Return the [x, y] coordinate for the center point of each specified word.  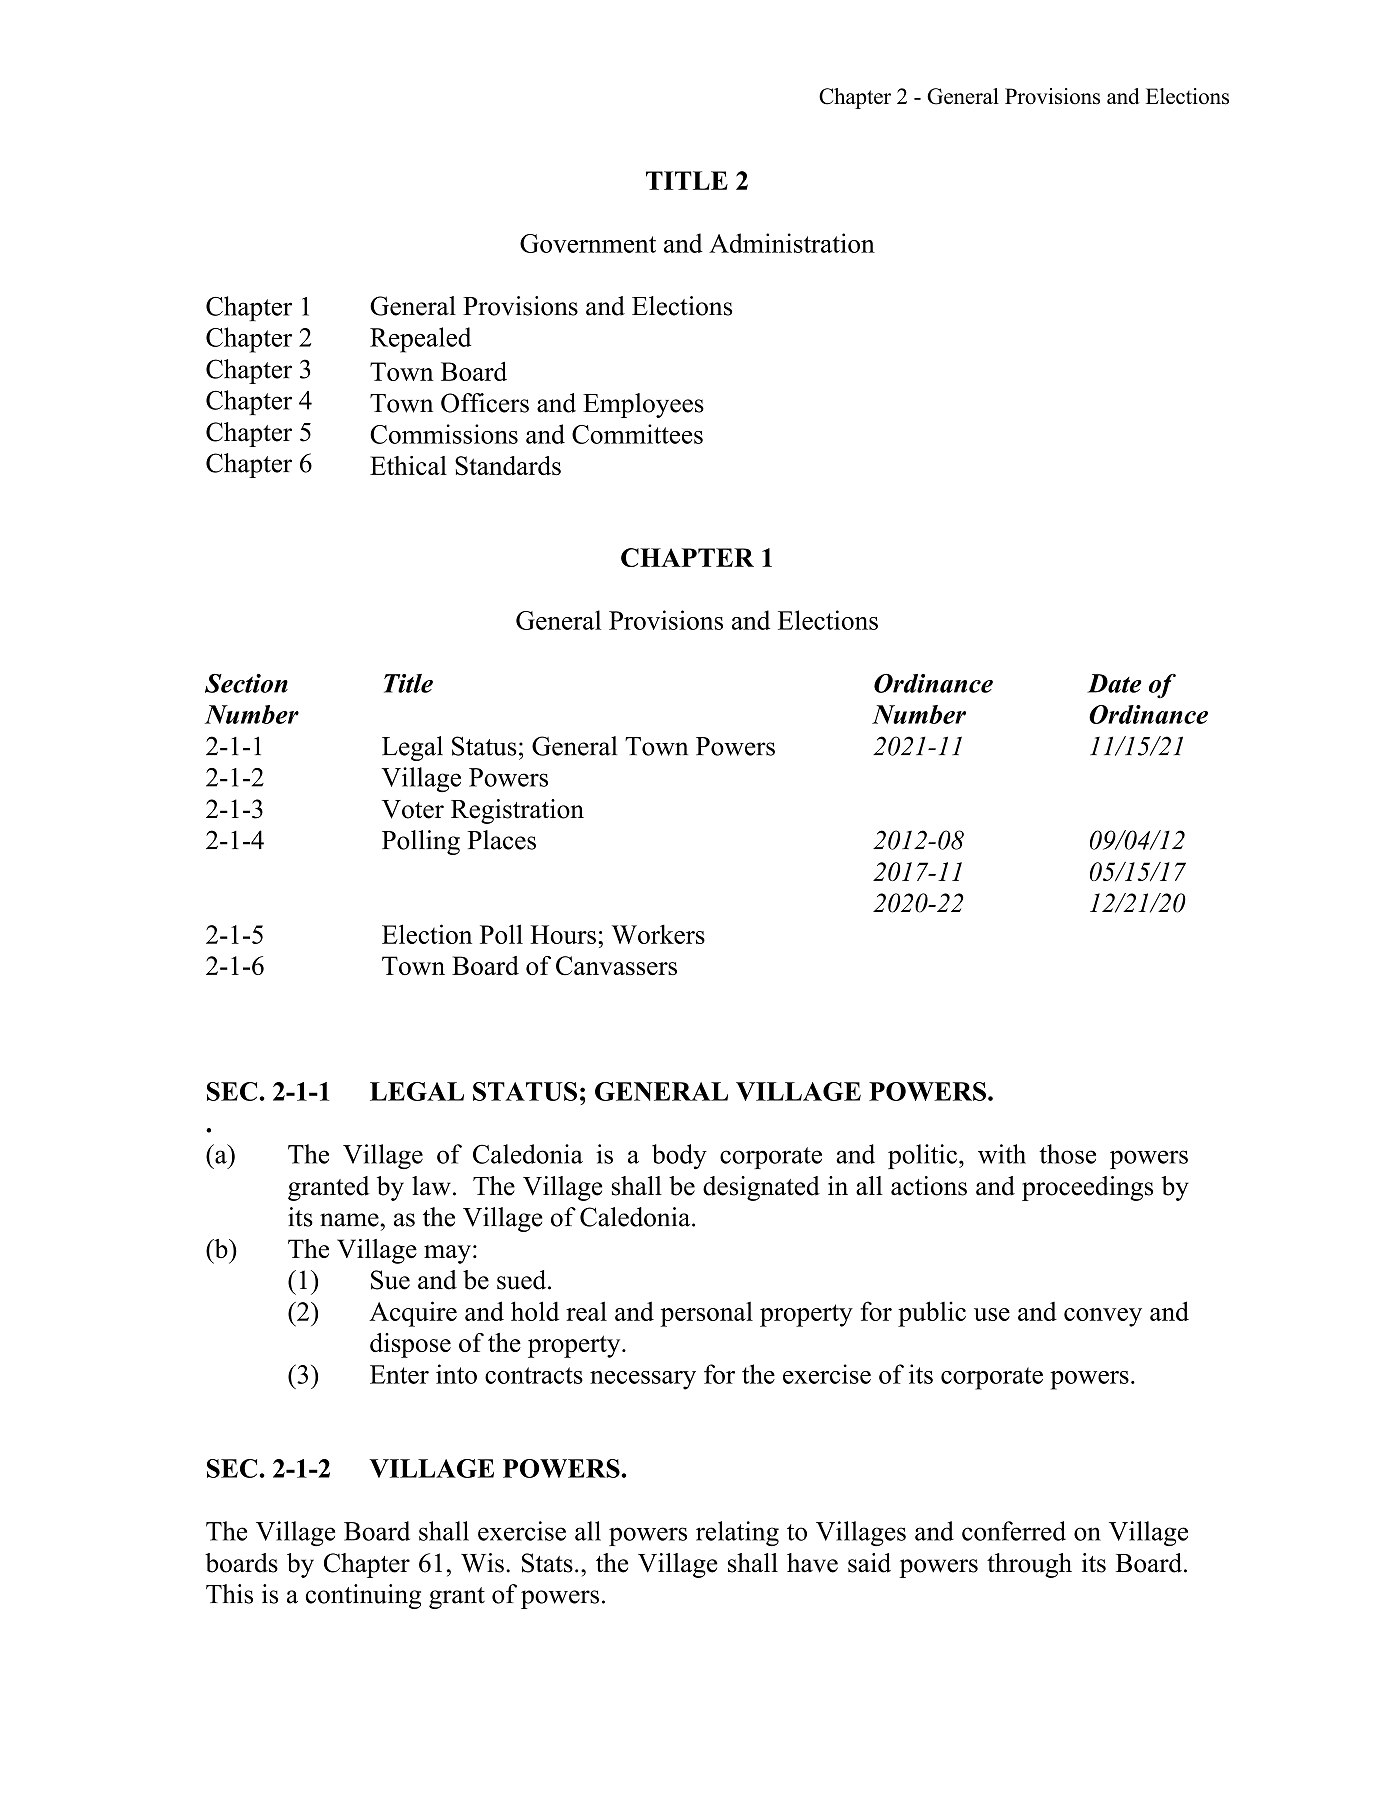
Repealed [420, 340]
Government [588, 243]
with [1002, 1154]
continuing [363, 1596]
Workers [658, 934]
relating [737, 1533]
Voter [413, 809]
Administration [792, 243]
